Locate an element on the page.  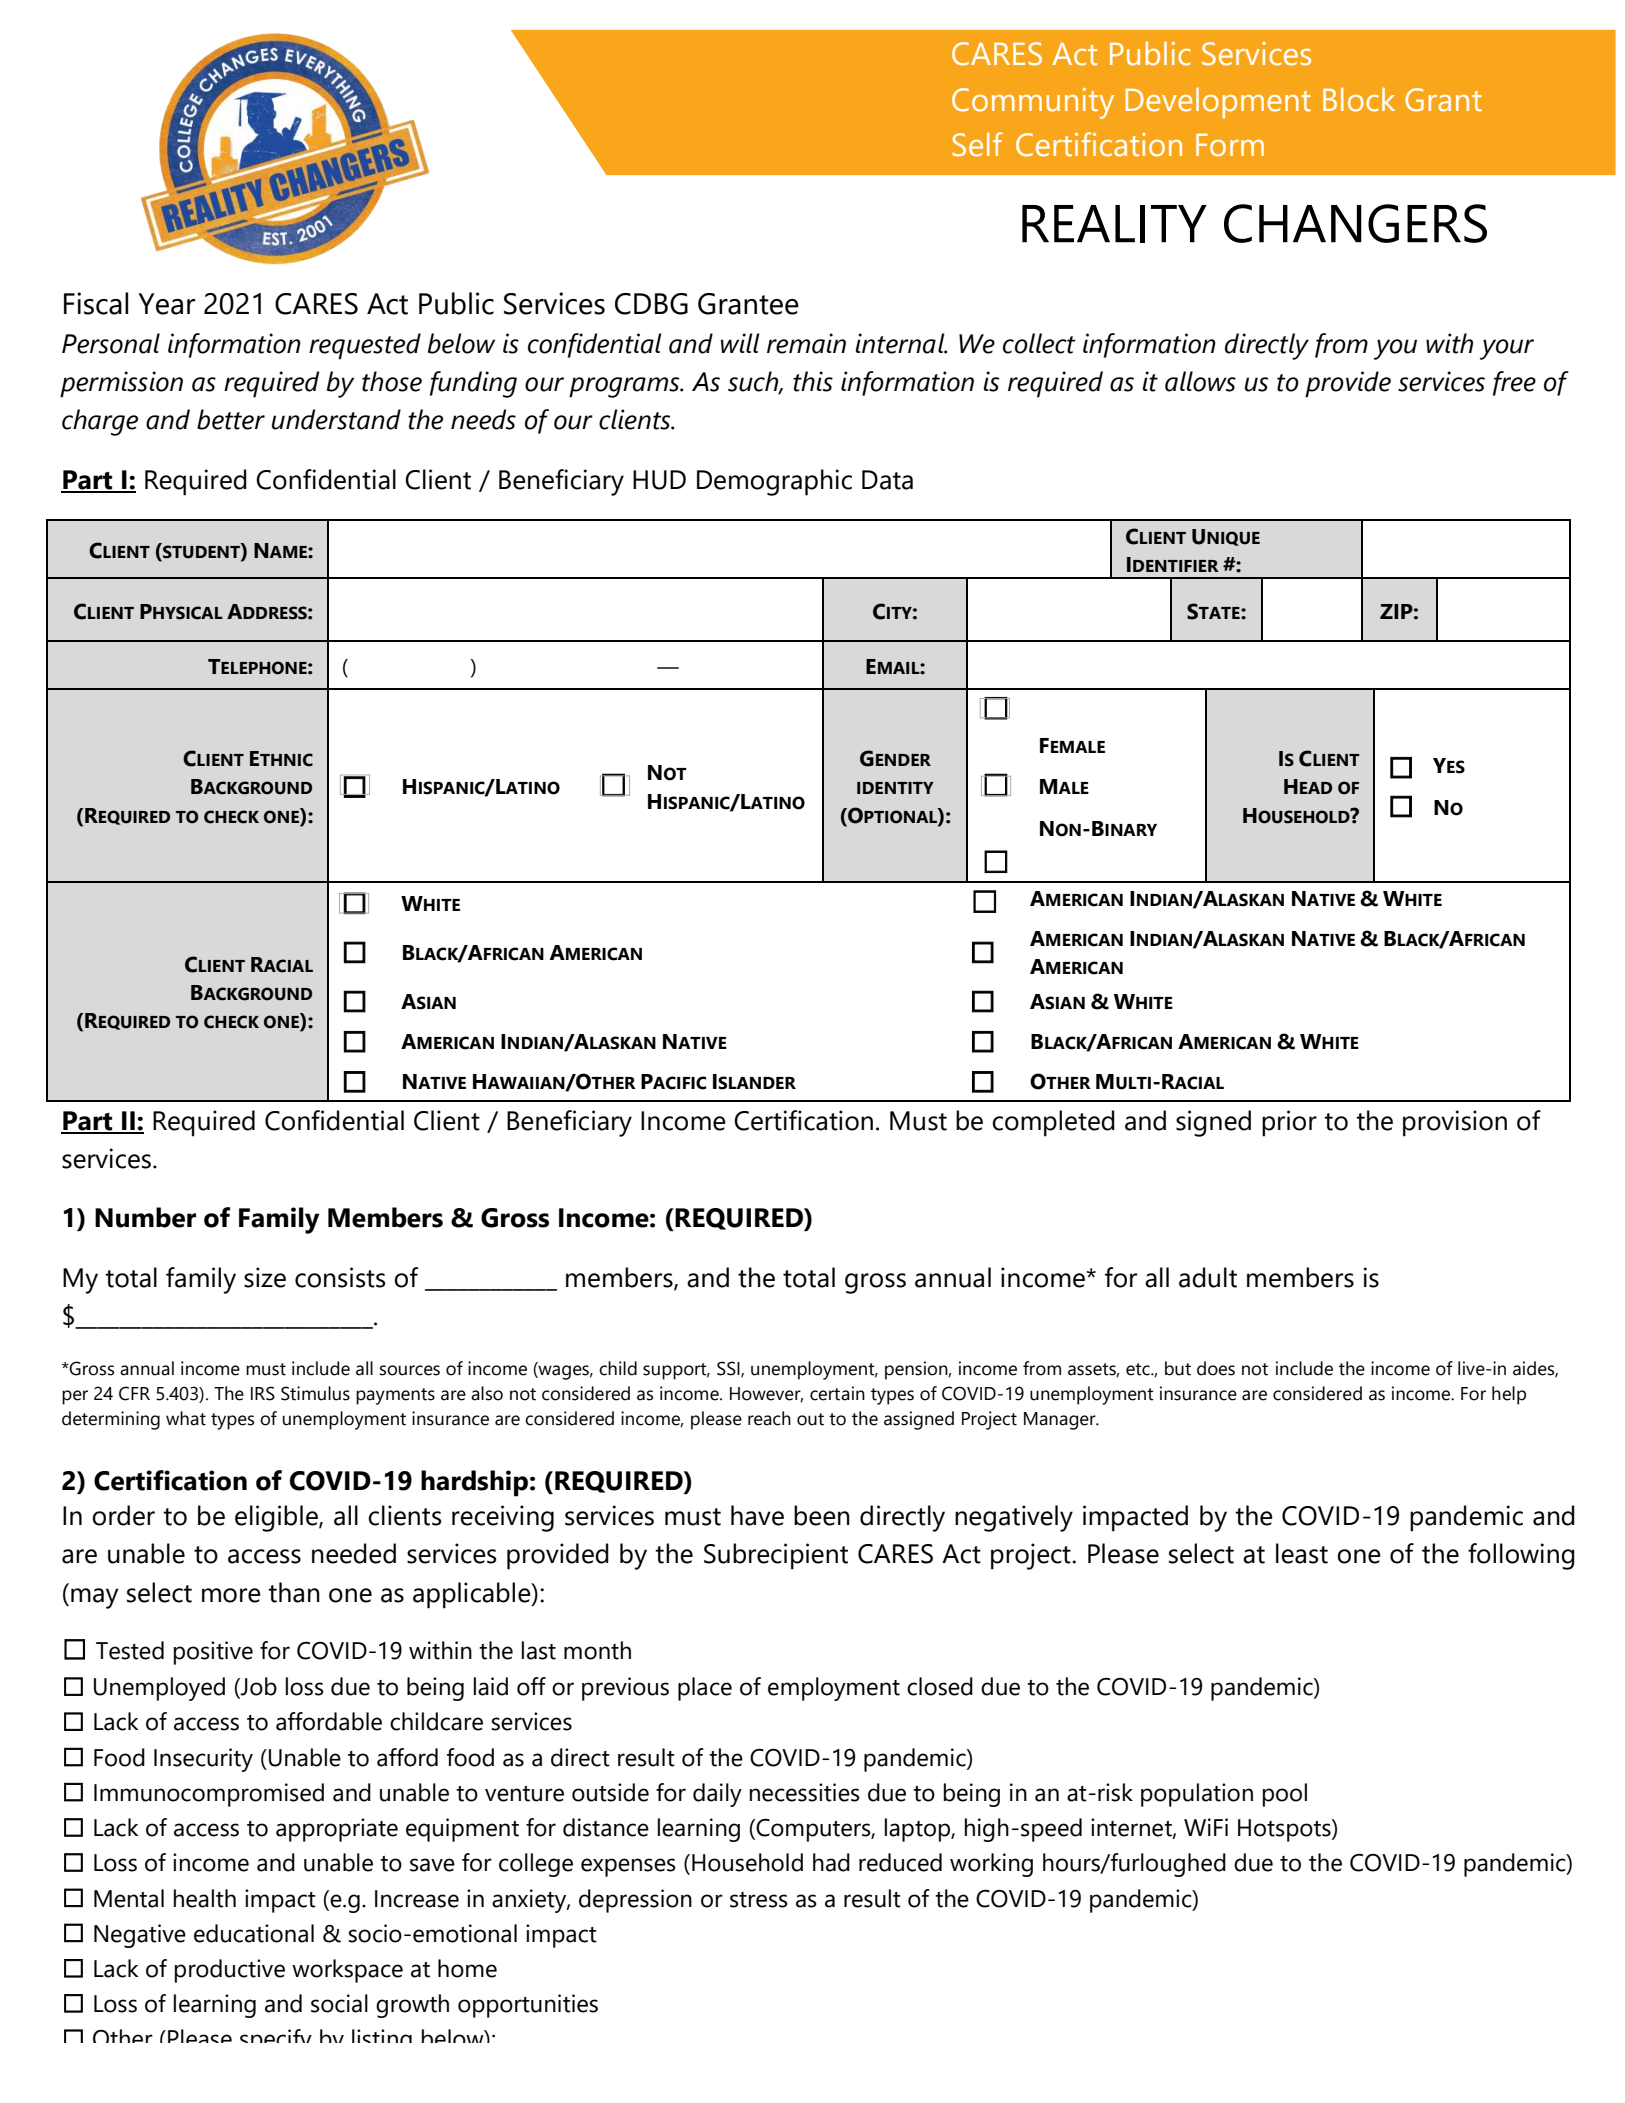
Year is located at coordinates (166, 304).
